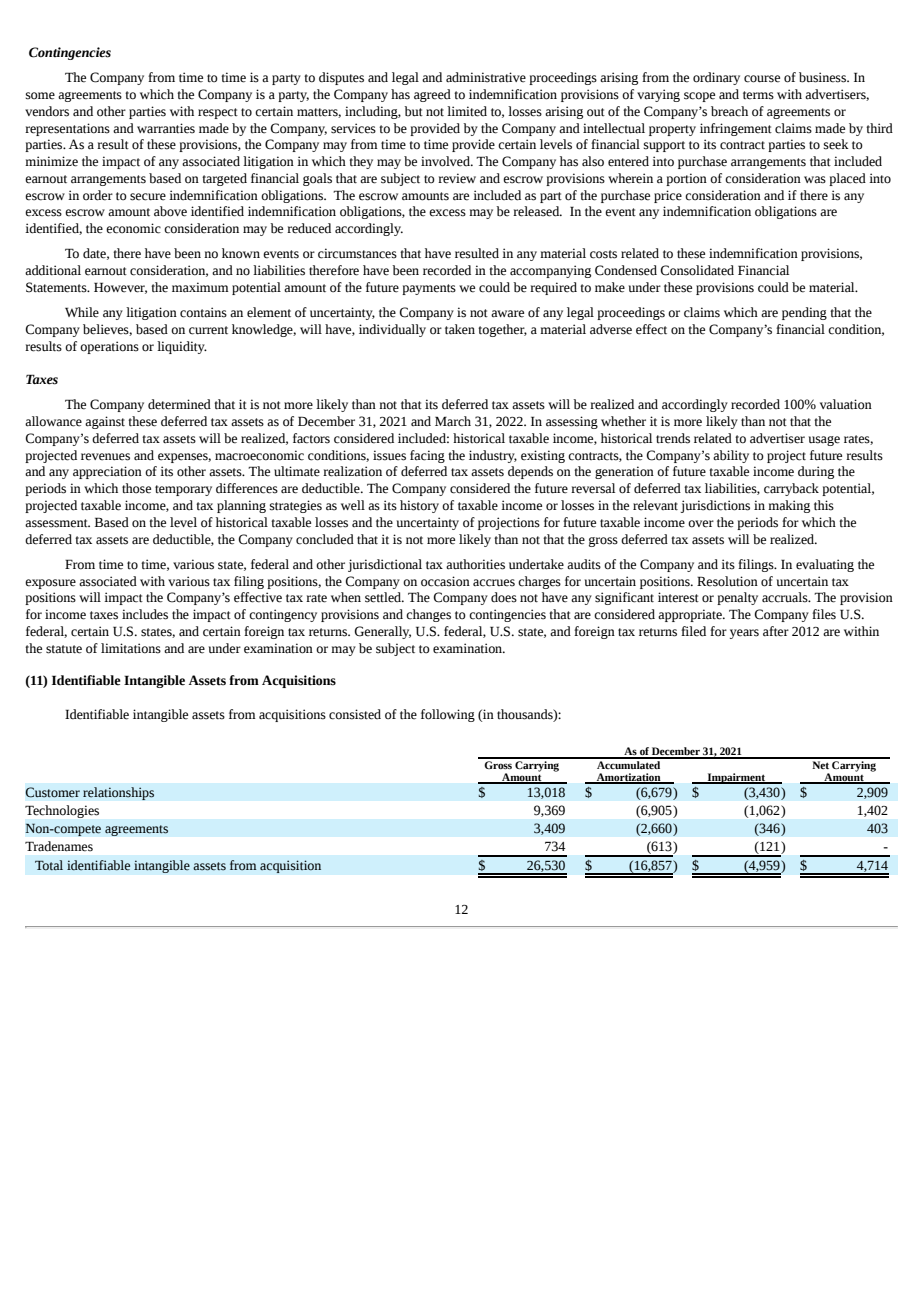  What do you see at coordinates (427, 456) in the screenshot?
I see `facing` at bounding box center [427, 456].
